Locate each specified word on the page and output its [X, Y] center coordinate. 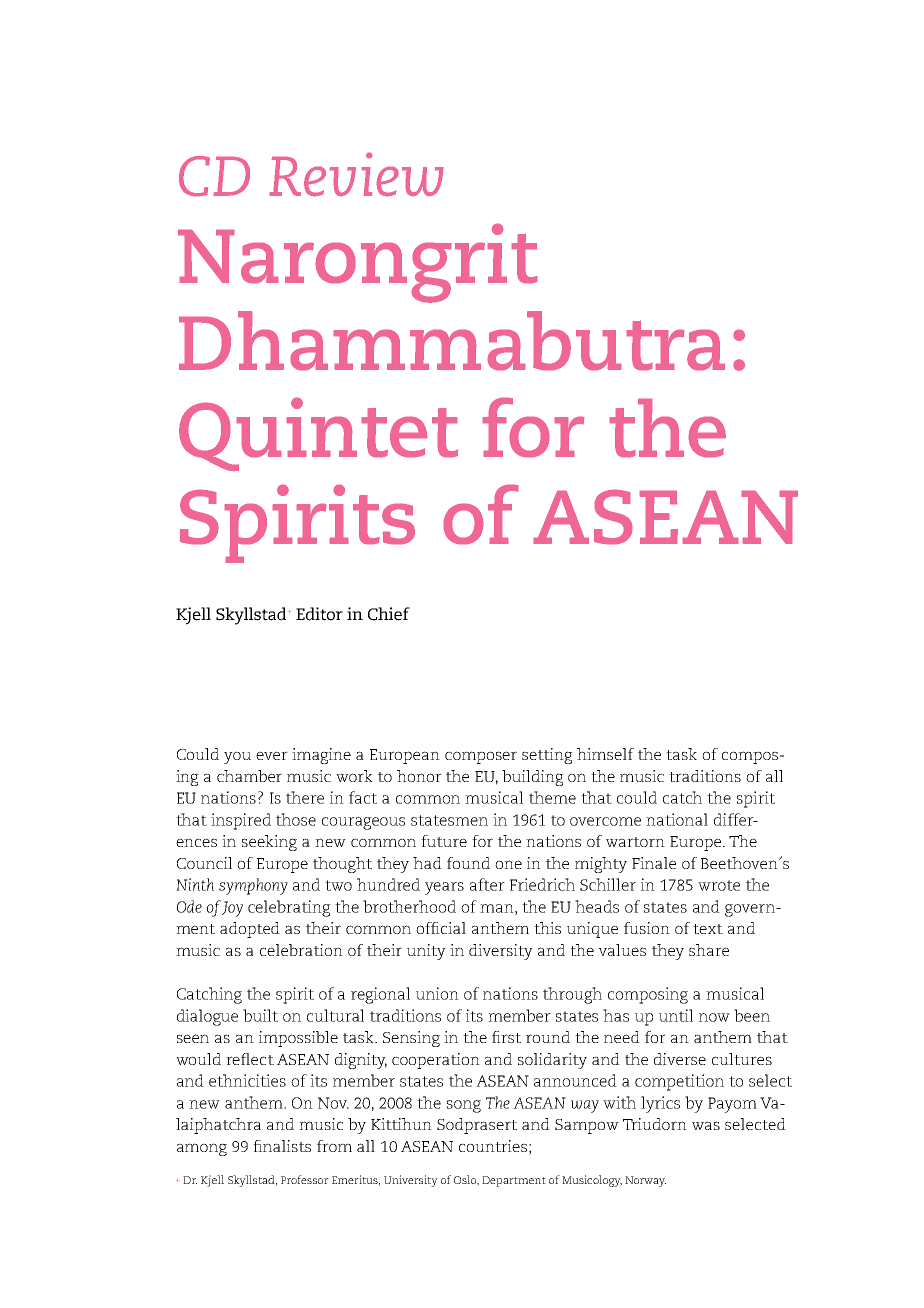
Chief [389, 614]
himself [605, 754]
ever [272, 755]
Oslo [466, 1180]
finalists [282, 1146]
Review [356, 174]
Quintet [318, 434]
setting [547, 756]
